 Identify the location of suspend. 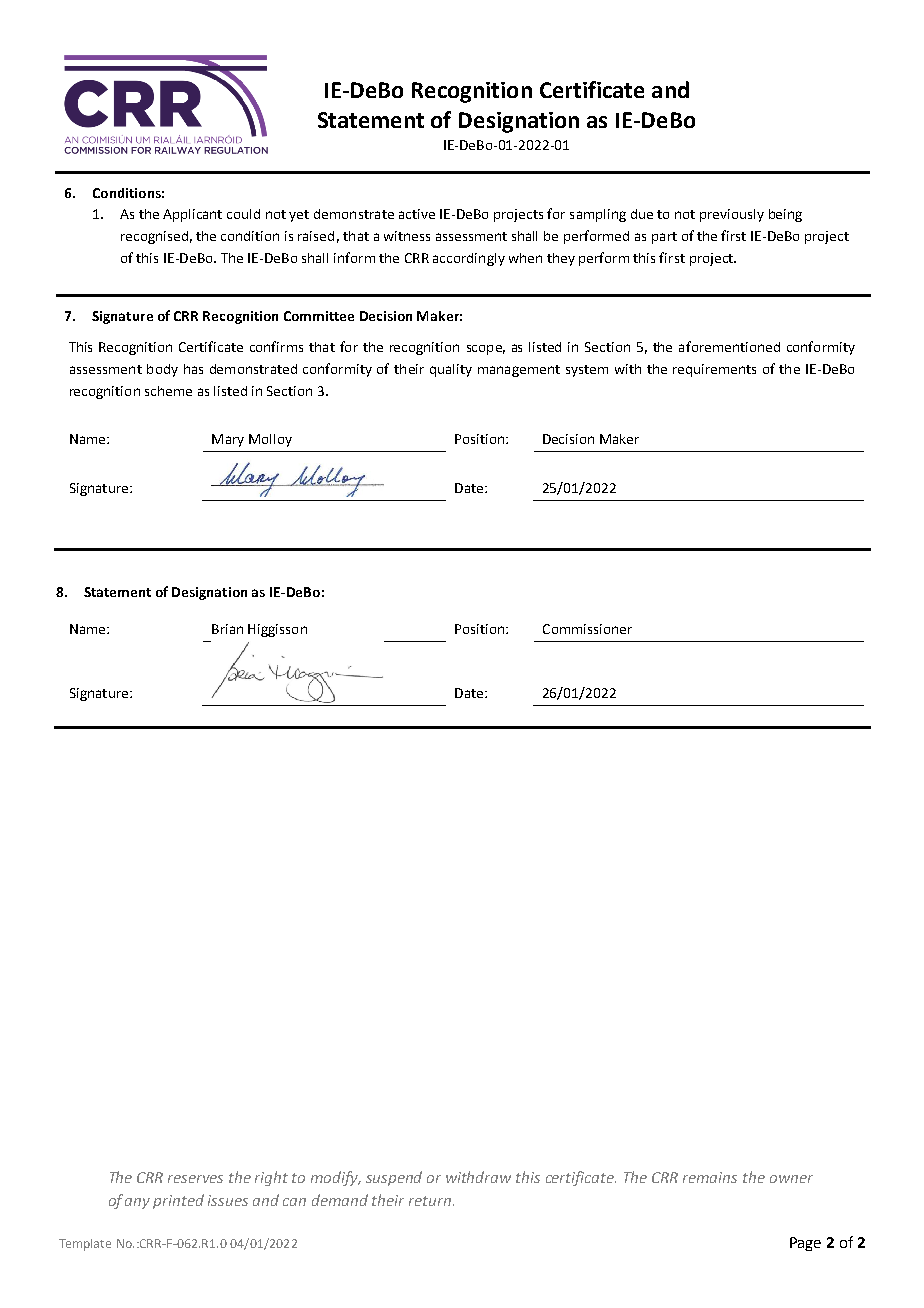
(394, 1178).
